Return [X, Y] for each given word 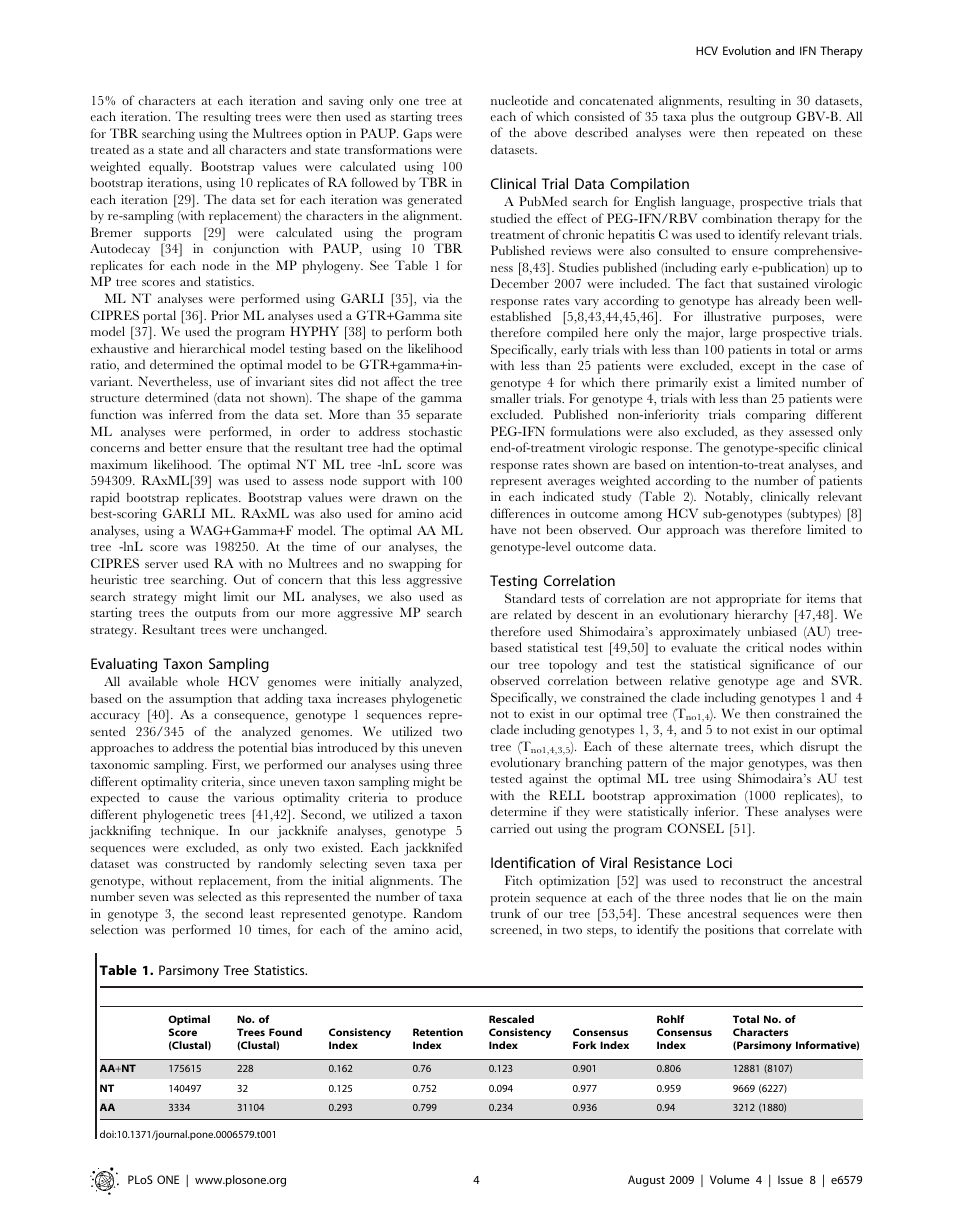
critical [765, 647]
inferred [191, 414]
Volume [730, 1179]
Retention [438, 1032]
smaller [510, 398]
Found [285, 1032]
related [533, 614]
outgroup [765, 119]
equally [170, 168]
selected [219, 896]
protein [510, 899]
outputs [215, 615]
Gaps [417, 135]
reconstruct [752, 881]
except [757, 368]
